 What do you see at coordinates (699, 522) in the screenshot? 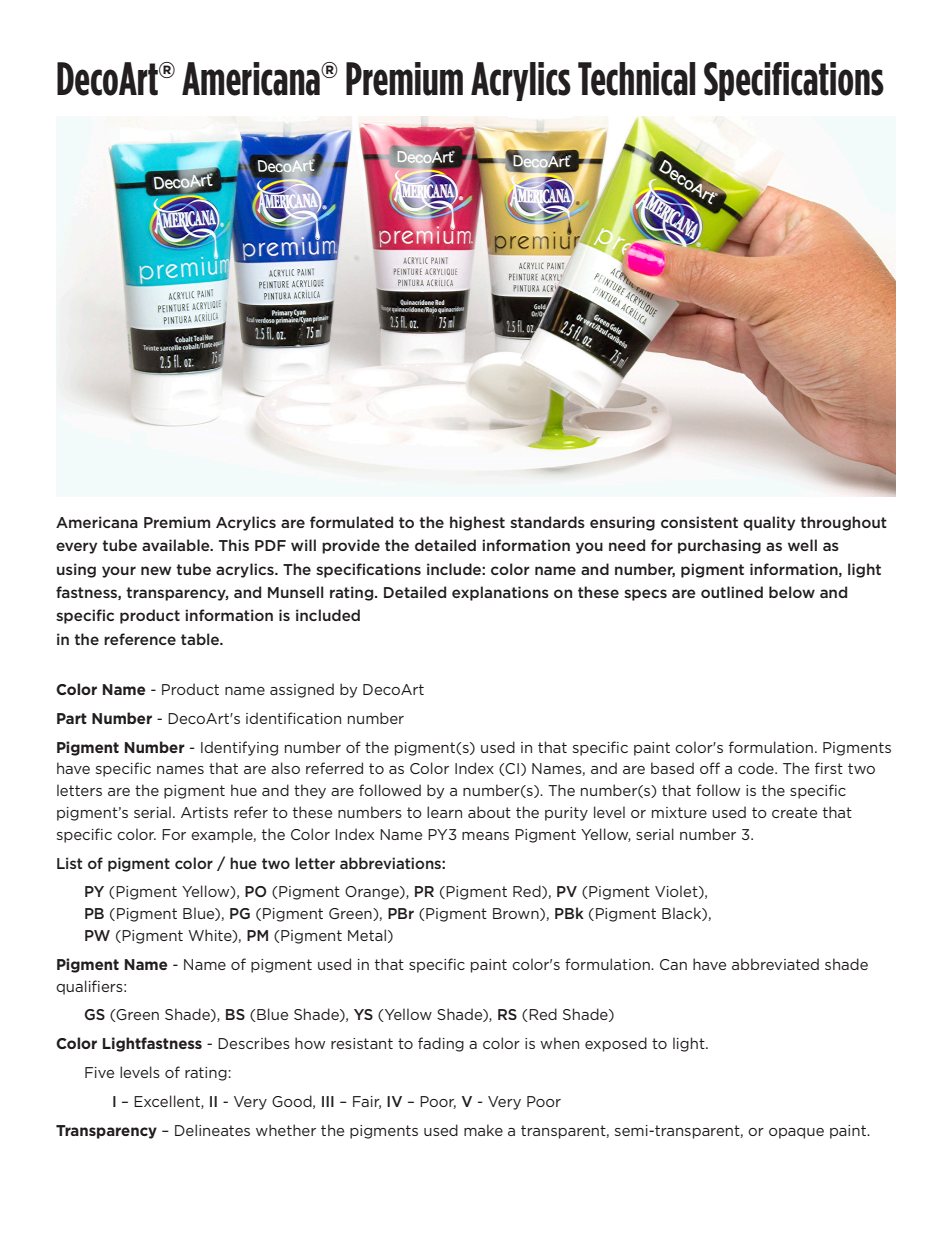
I see `consistent` at bounding box center [699, 522].
